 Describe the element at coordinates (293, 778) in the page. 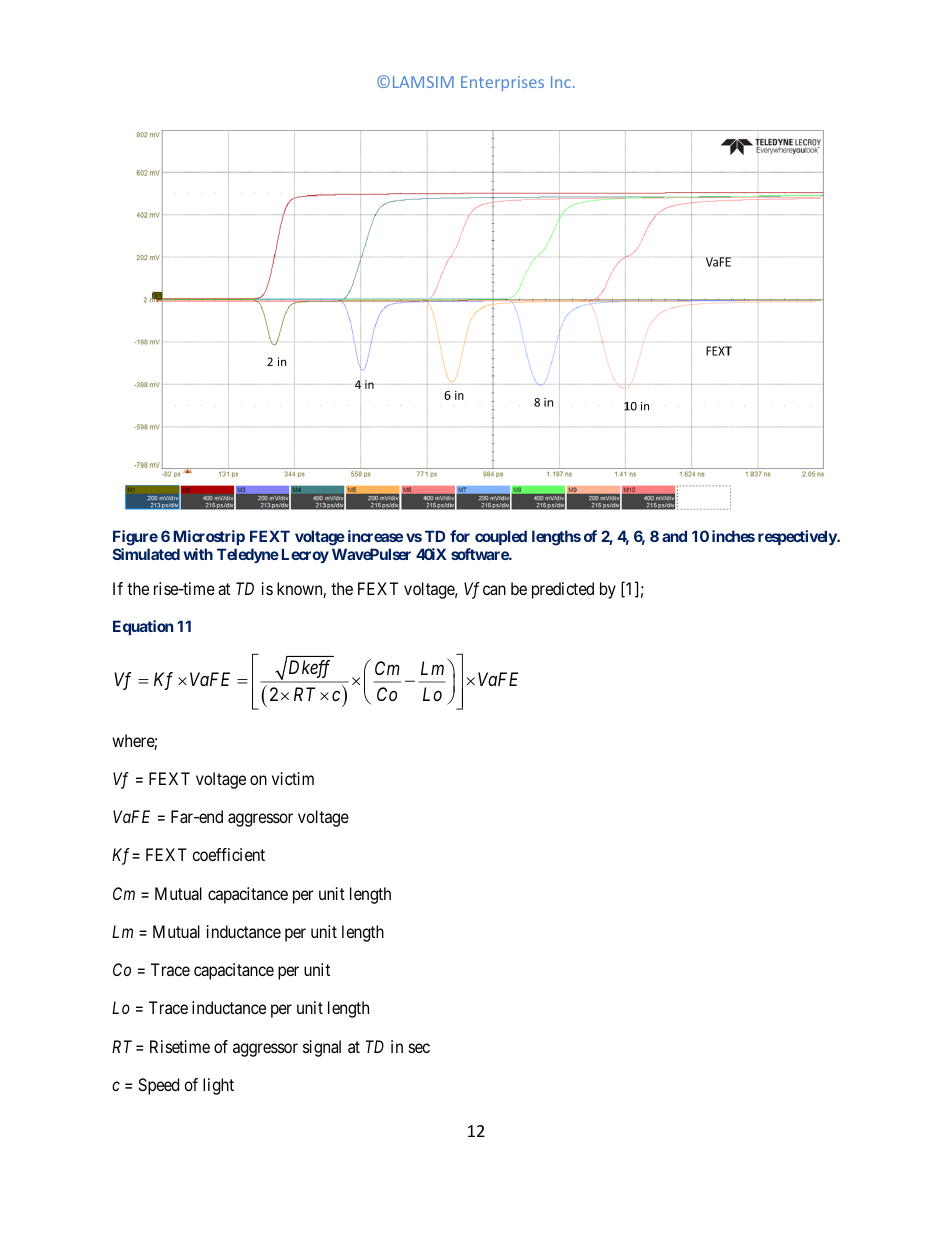

I see `victim` at that location.
